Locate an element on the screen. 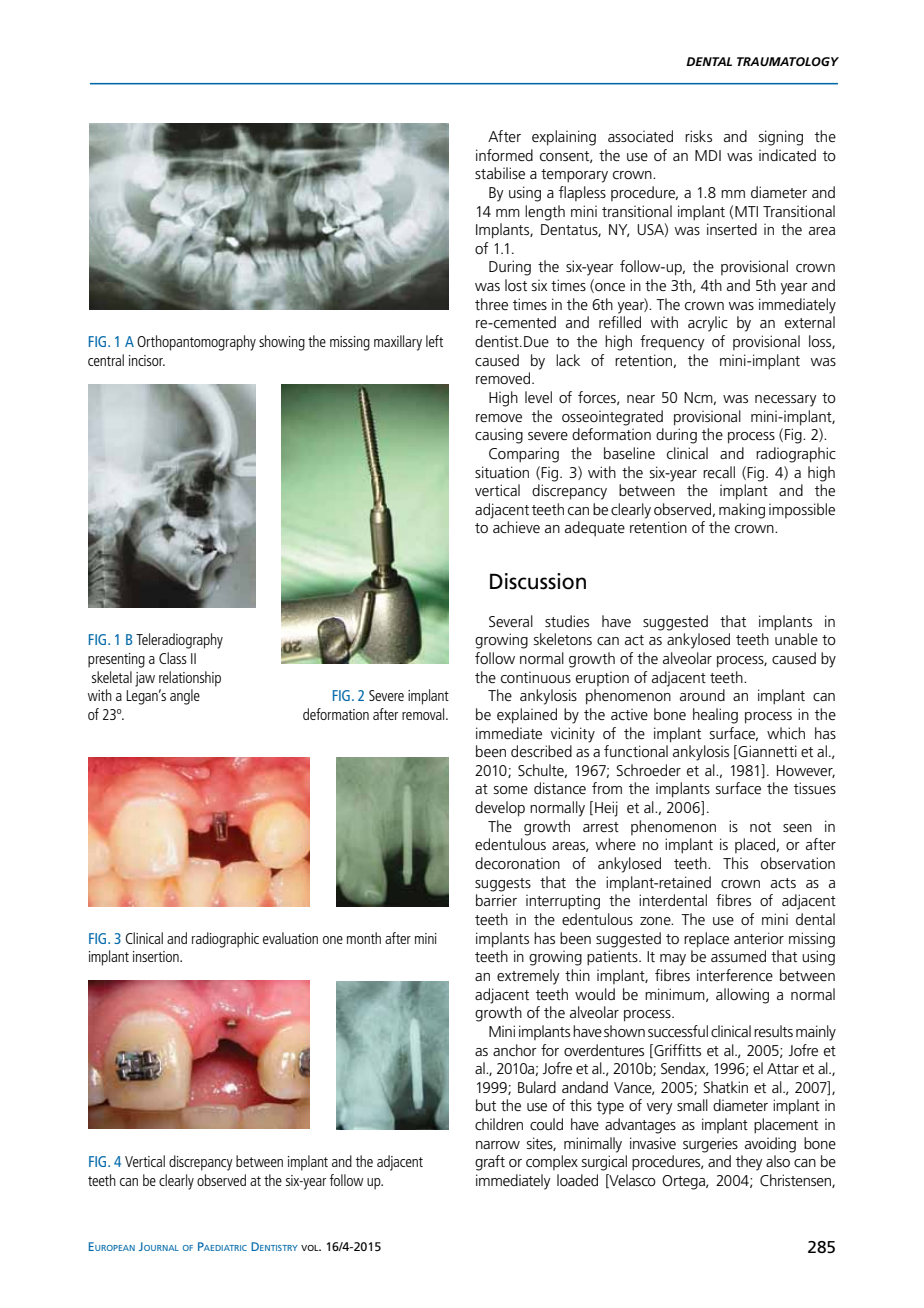 Image resolution: width=924 pixels, height=1308 pixels. surgeries is located at coordinates (710, 1145).
